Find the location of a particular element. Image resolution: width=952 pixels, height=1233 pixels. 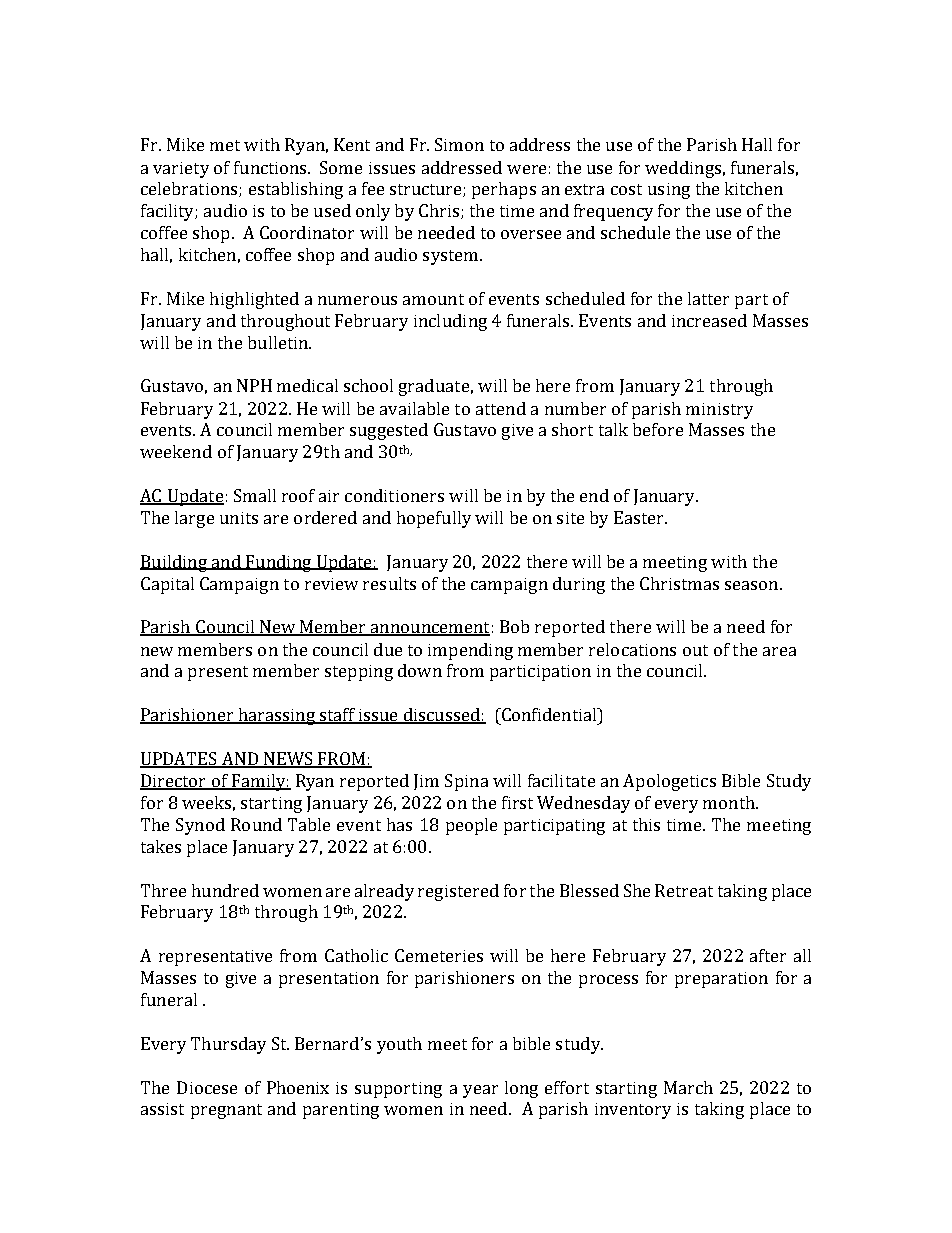

year is located at coordinates (480, 1091).
